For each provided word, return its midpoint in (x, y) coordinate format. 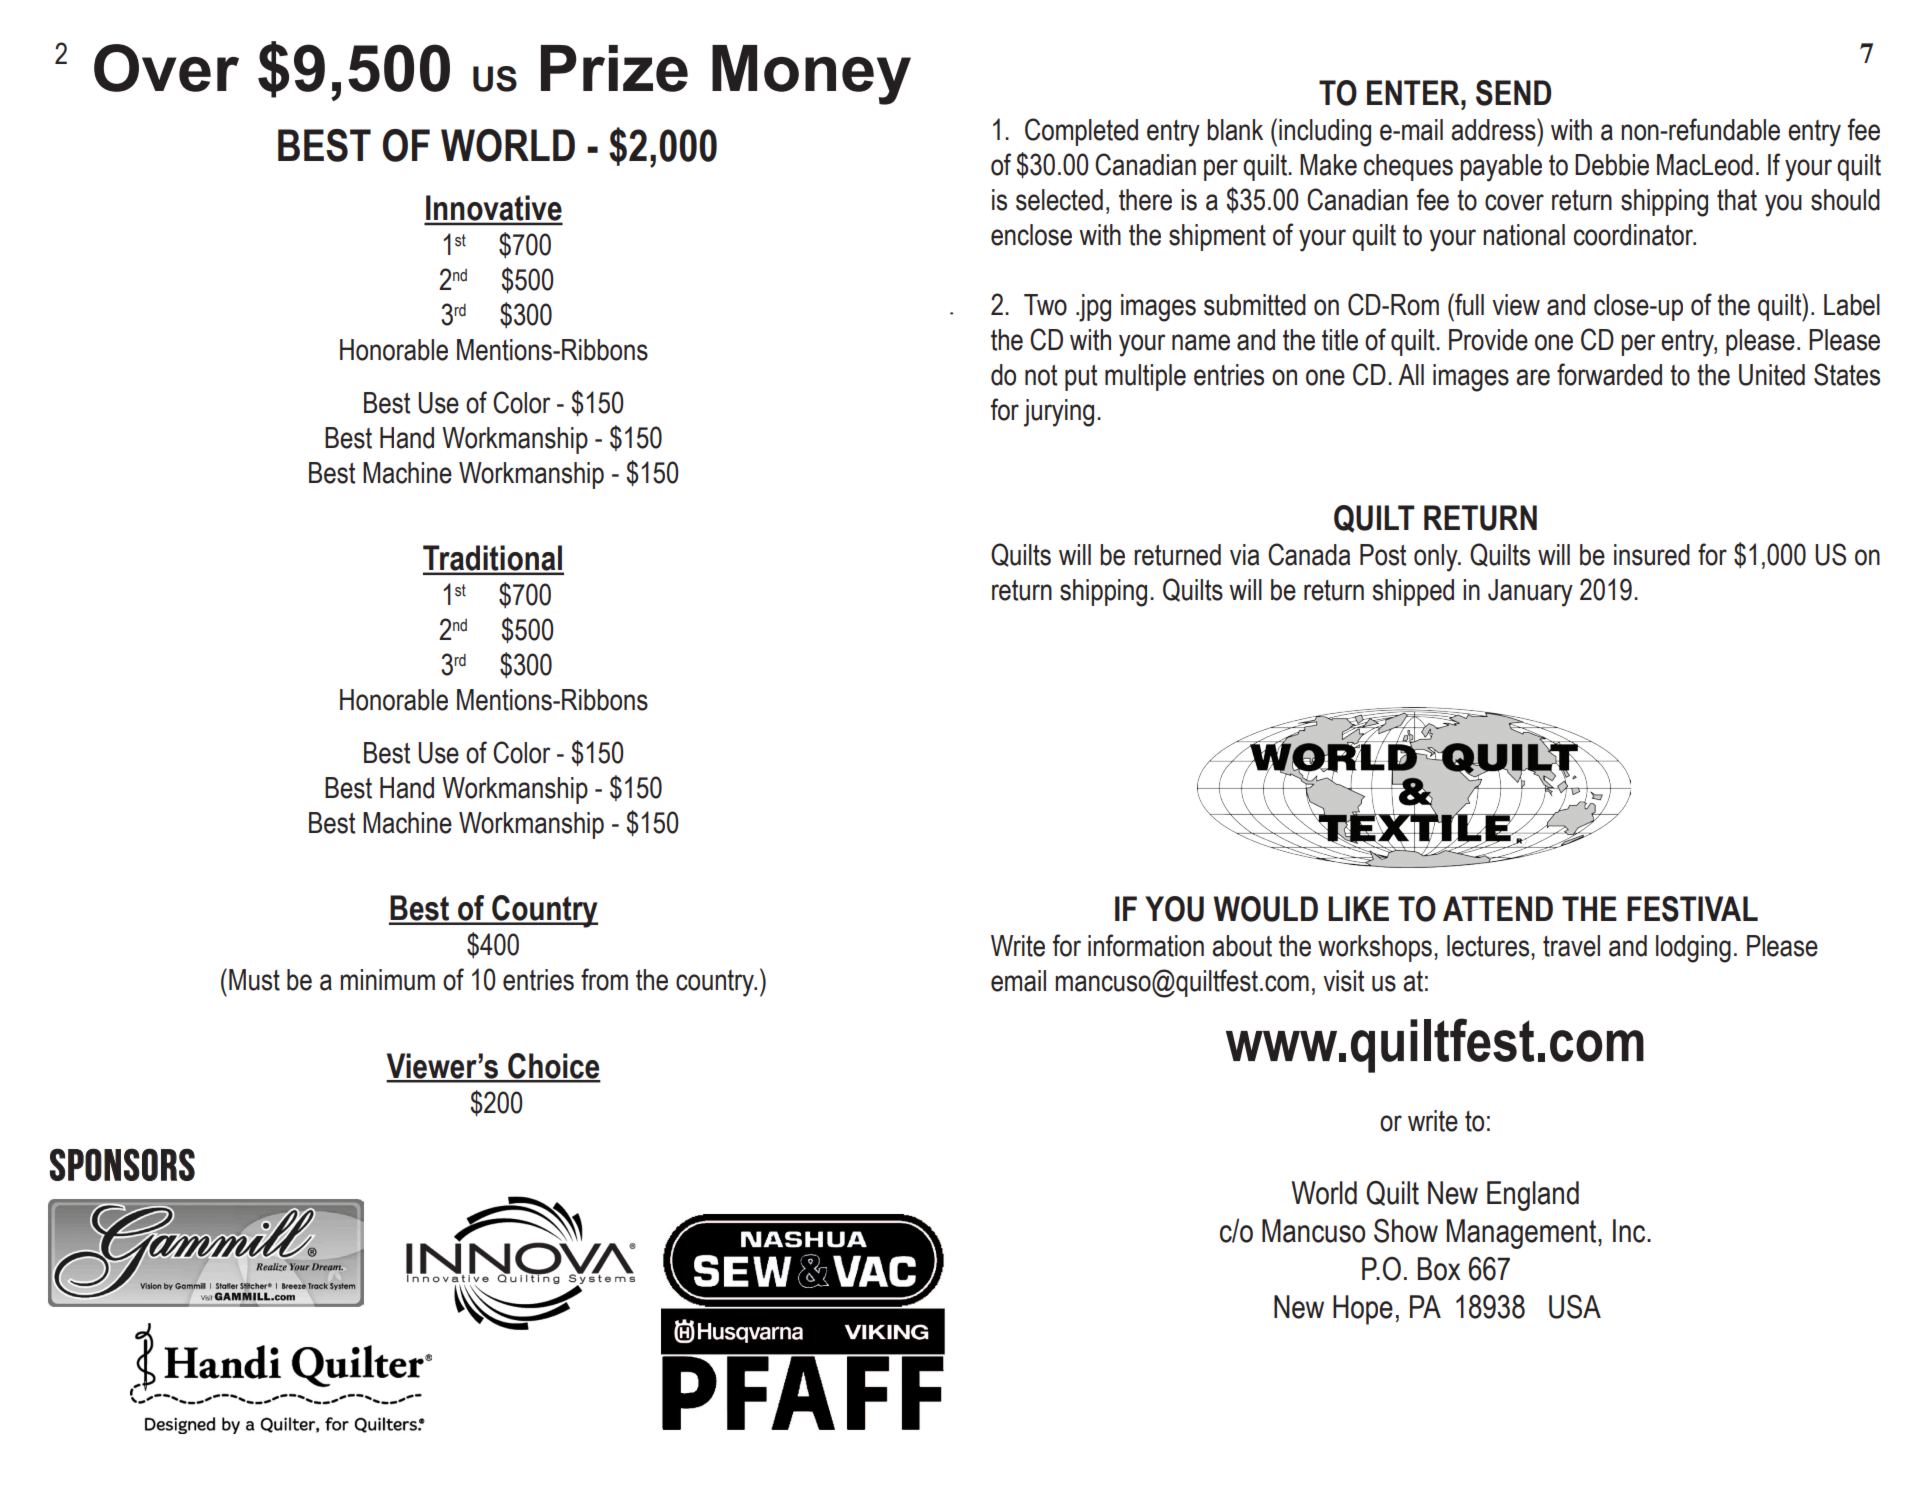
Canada (1309, 554)
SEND (1513, 93)
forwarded (1609, 374)
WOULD (1266, 909)
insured (1652, 555)
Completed (1081, 132)
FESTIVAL (1692, 909)
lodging (1693, 949)
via (1244, 555)
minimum (388, 980)
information (1146, 945)
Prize (614, 68)
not (1041, 375)
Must (254, 980)
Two (1045, 305)
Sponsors (122, 1164)
